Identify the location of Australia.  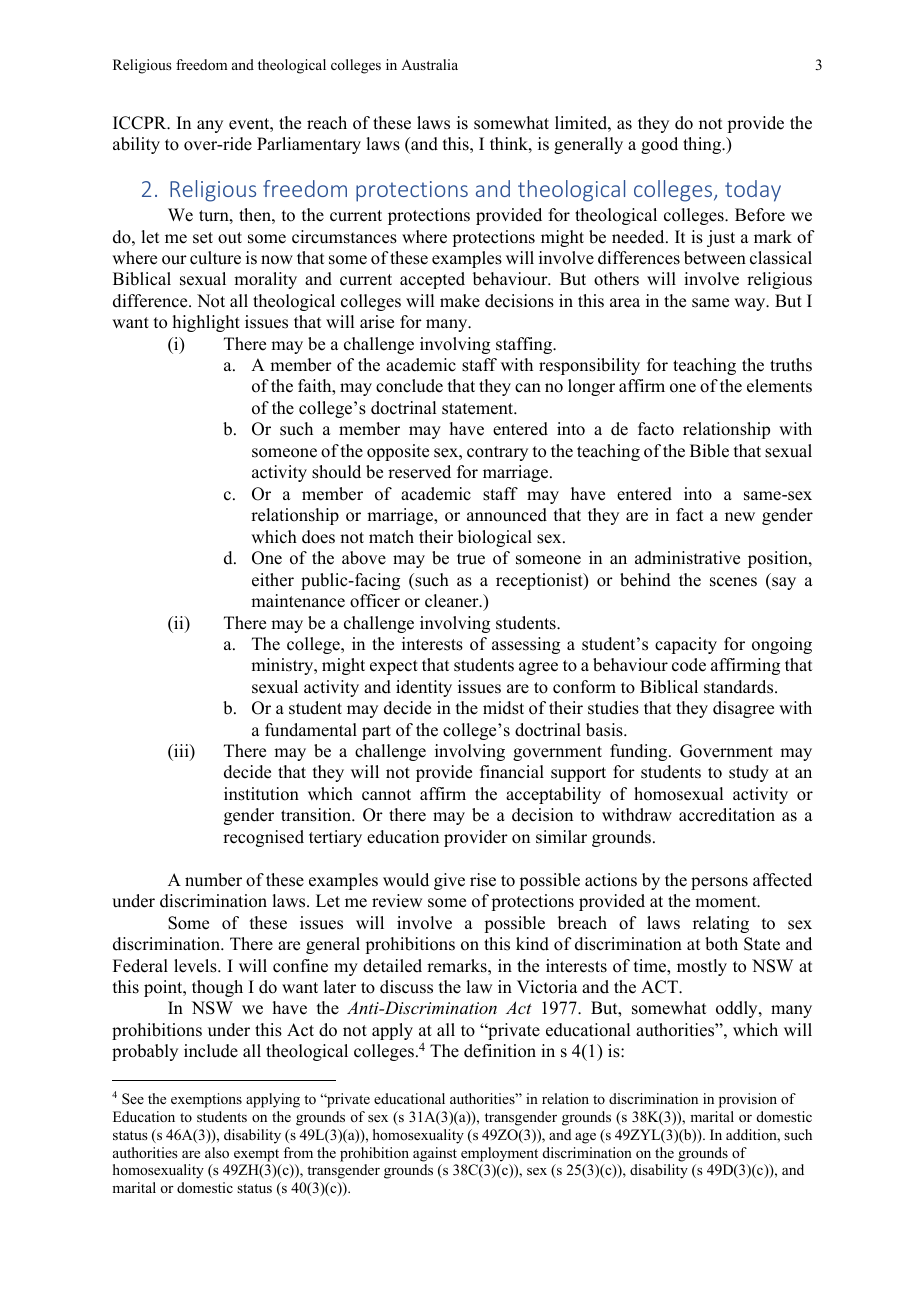
(429, 64).
